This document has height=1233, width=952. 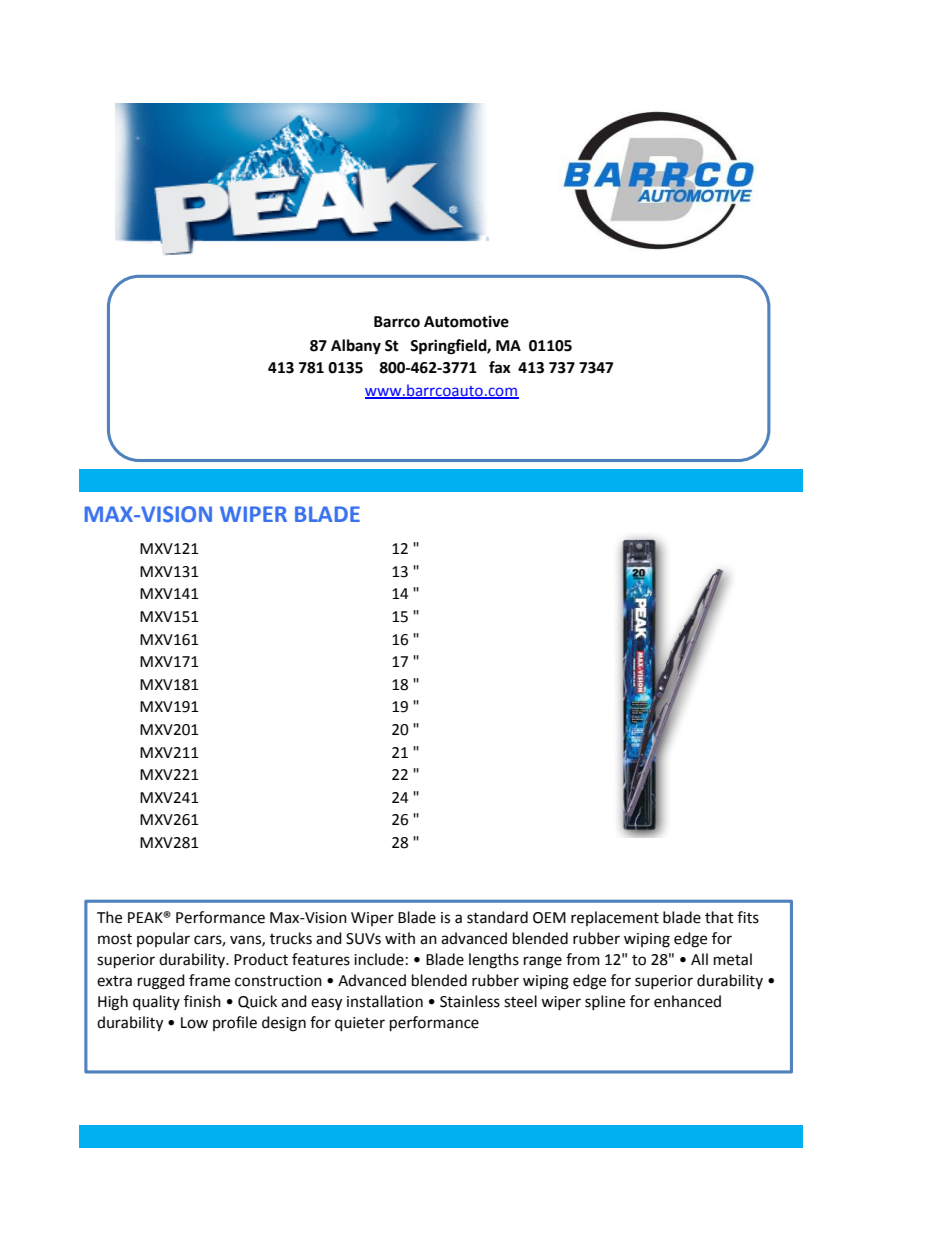 I want to click on that, so click(x=719, y=917).
